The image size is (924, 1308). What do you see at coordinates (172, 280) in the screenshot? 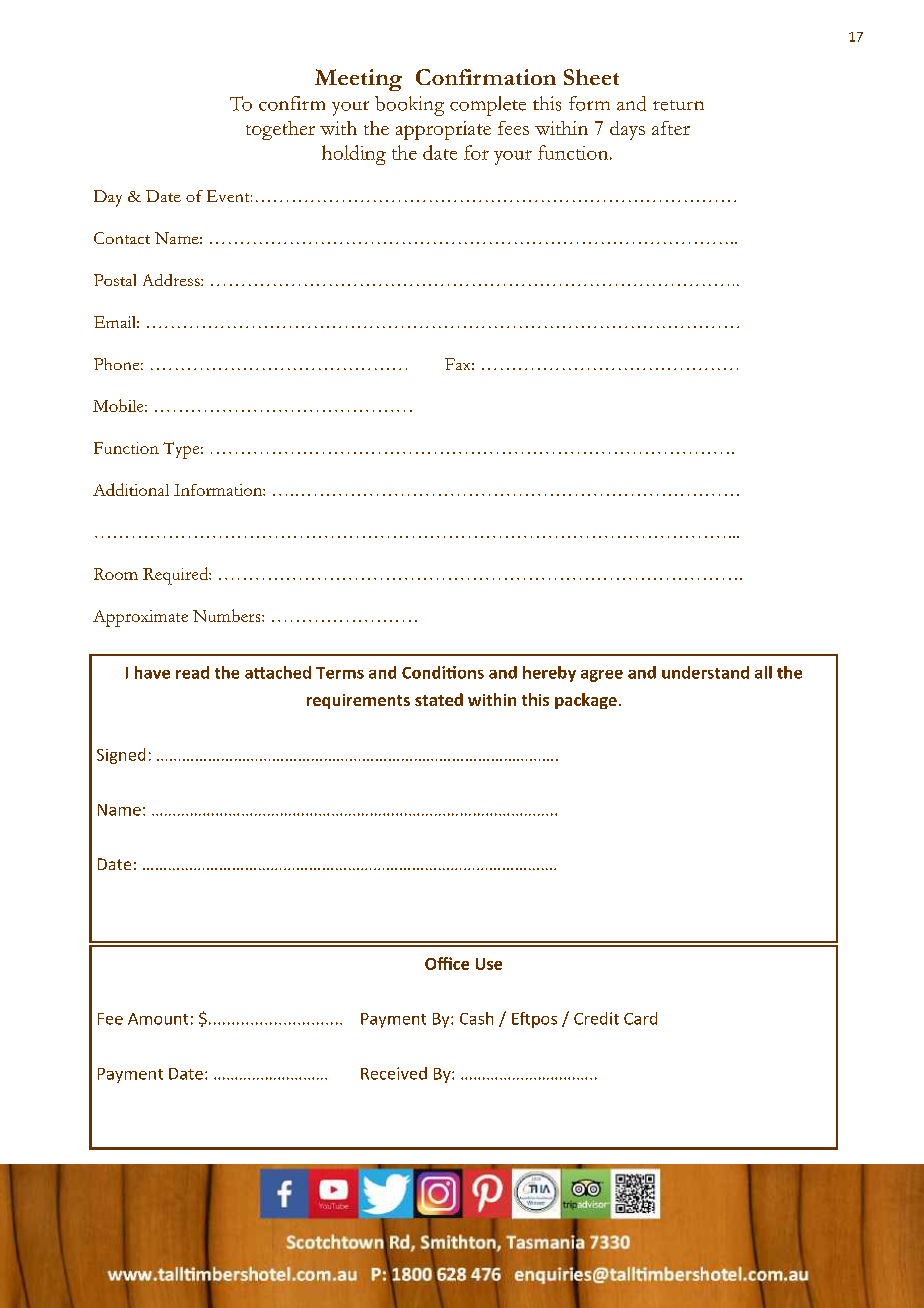
I see `Address` at bounding box center [172, 280].
